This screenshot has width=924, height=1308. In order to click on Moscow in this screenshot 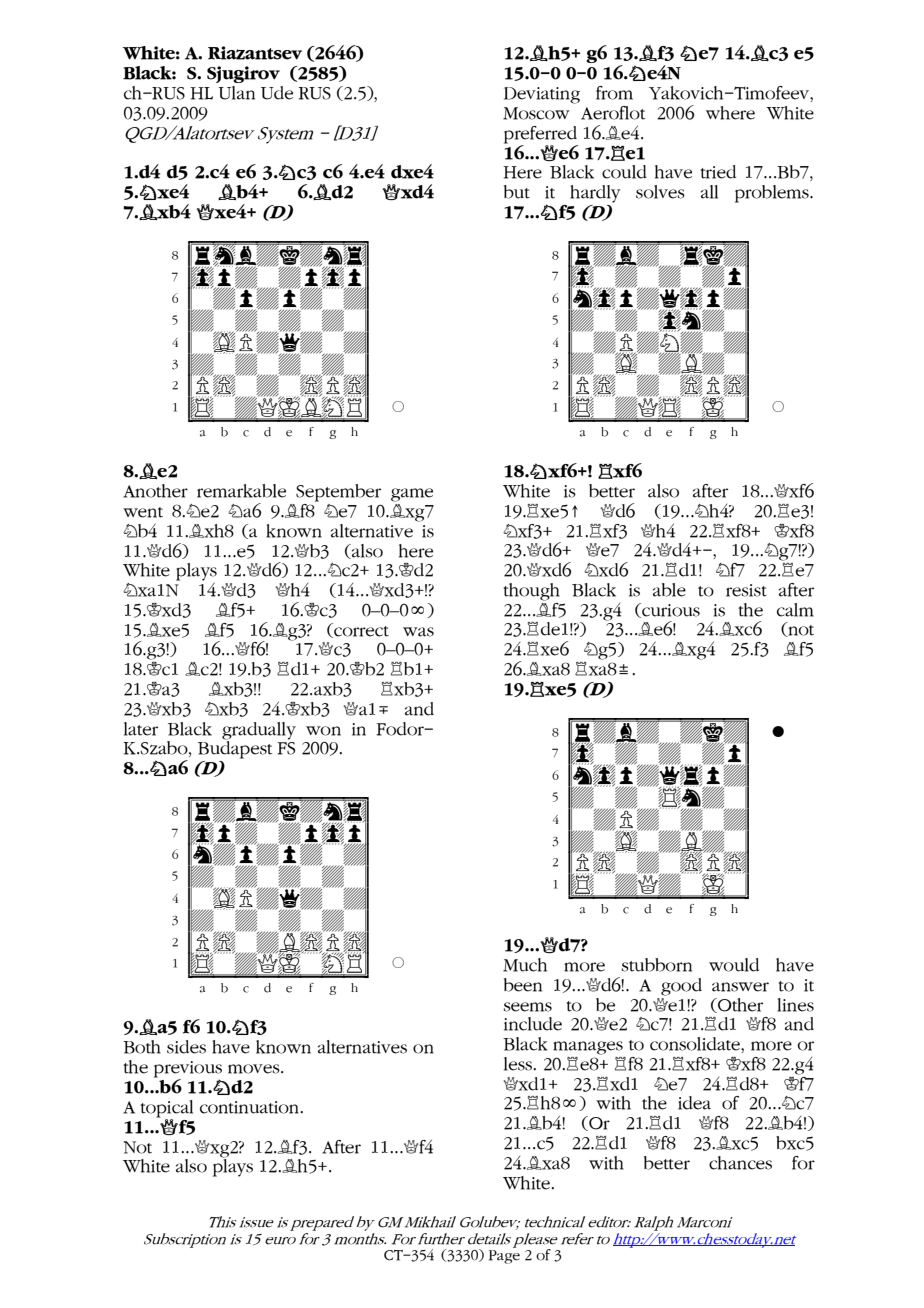, I will do `click(536, 113)`.
